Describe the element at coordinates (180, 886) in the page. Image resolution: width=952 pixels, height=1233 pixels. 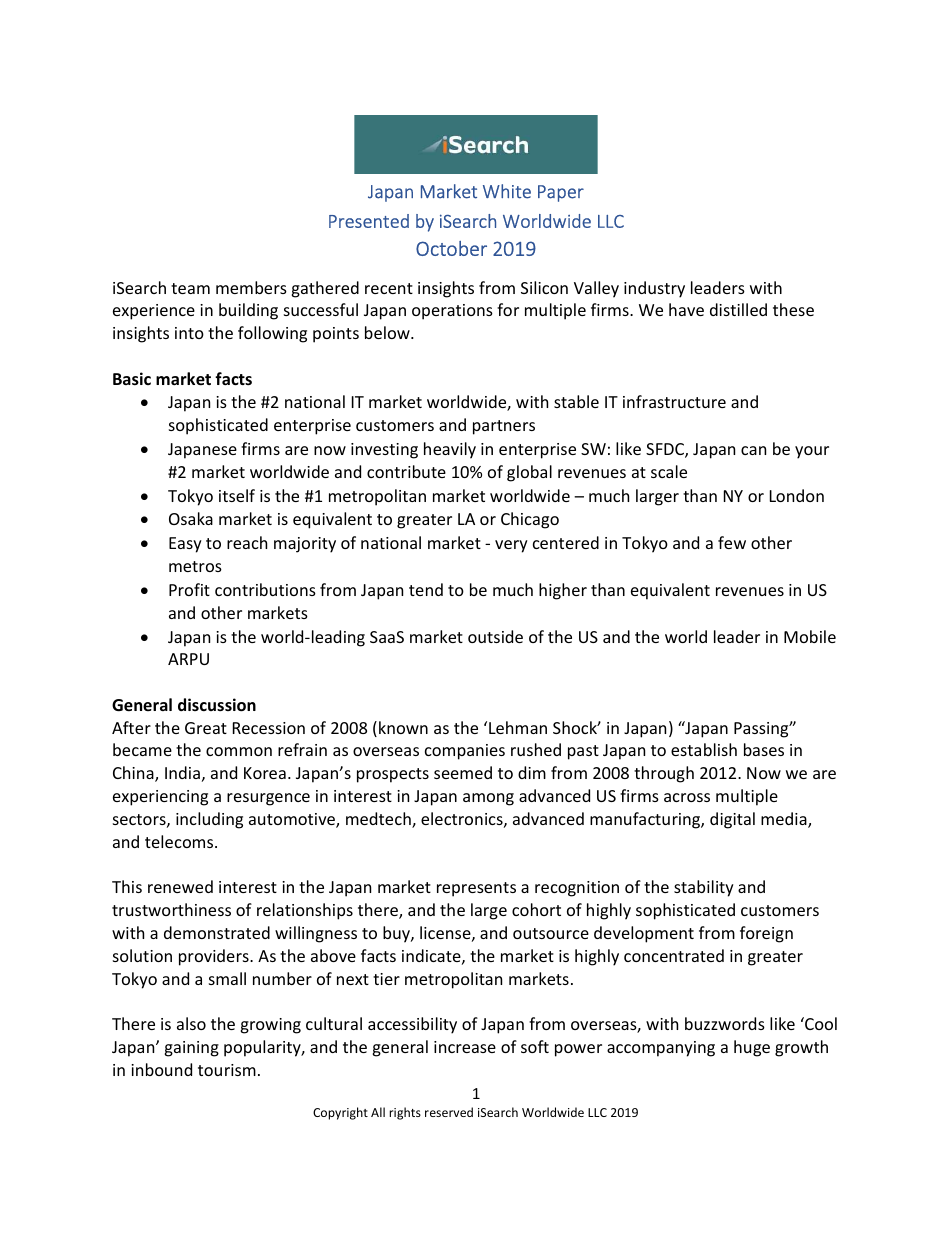
I see `renewed` at that location.
